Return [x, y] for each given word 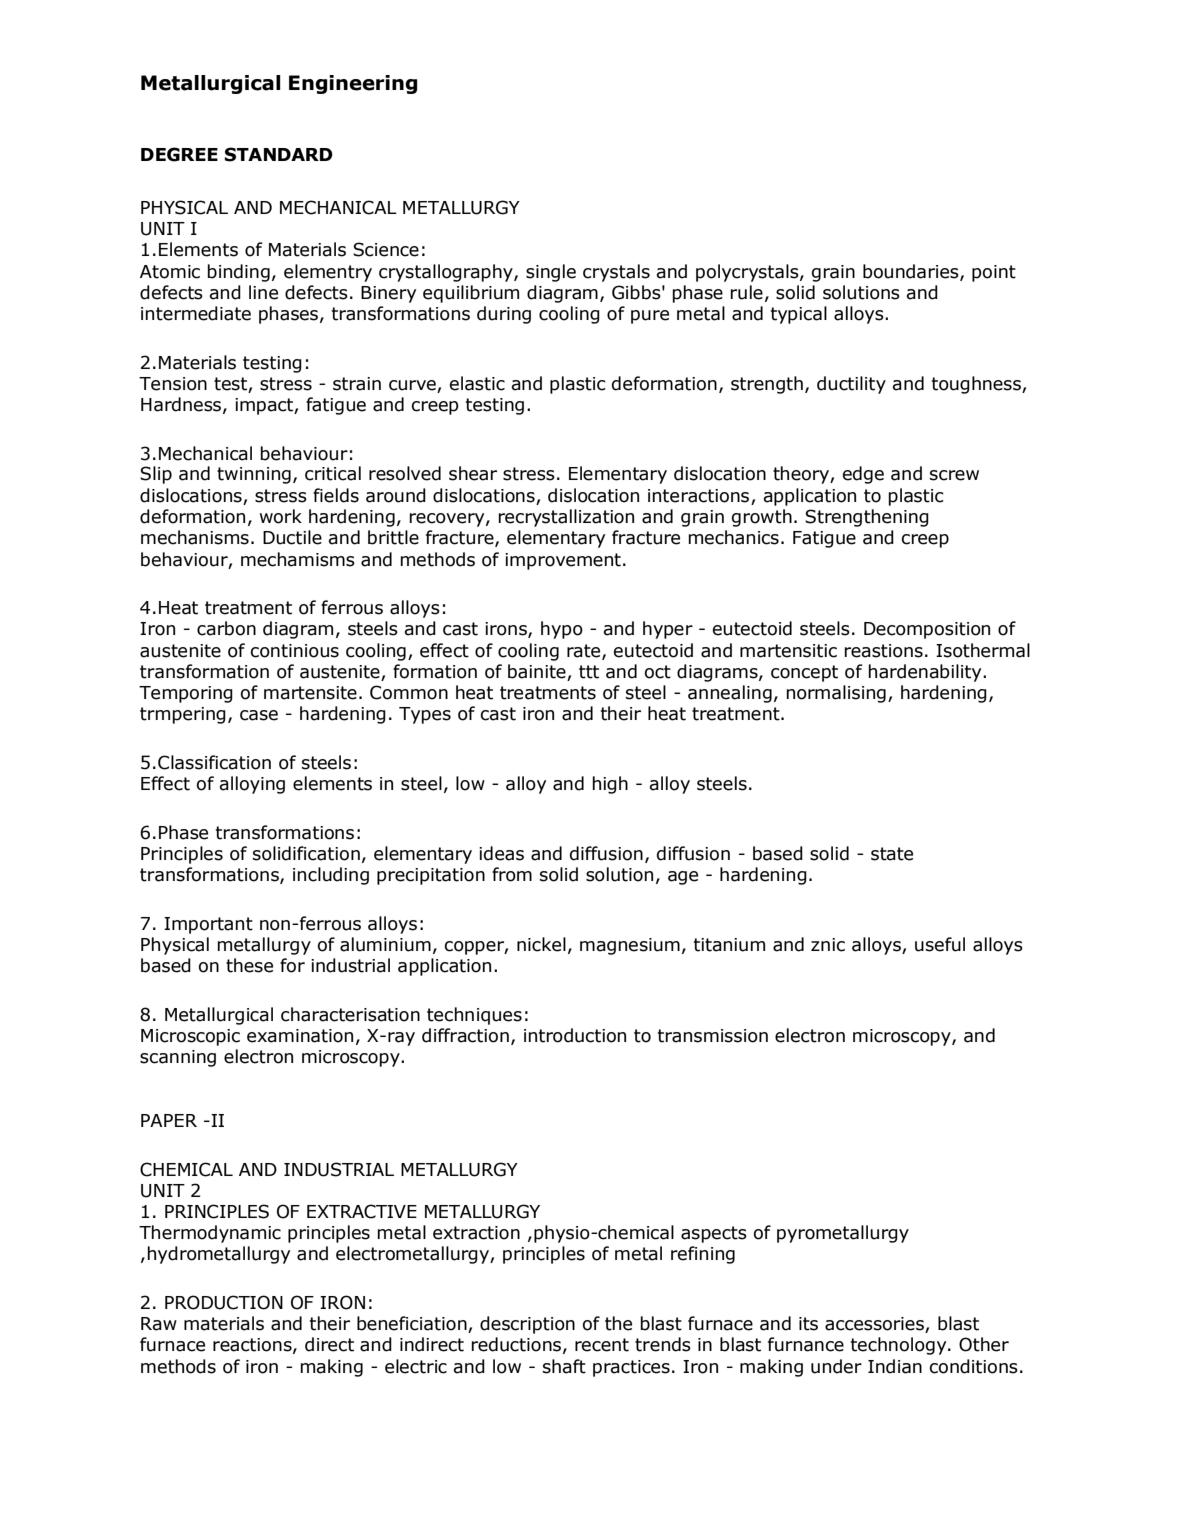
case [259, 715]
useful [940, 944]
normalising [836, 694]
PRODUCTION [224, 1302]
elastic [477, 383]
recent [602, 1345]
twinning [254, 475]
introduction [575, 1035]
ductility [851, 385]
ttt [589, 672]
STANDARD [279, 154]
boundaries [912, 272]
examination [300, 1036]
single [551, 273]
